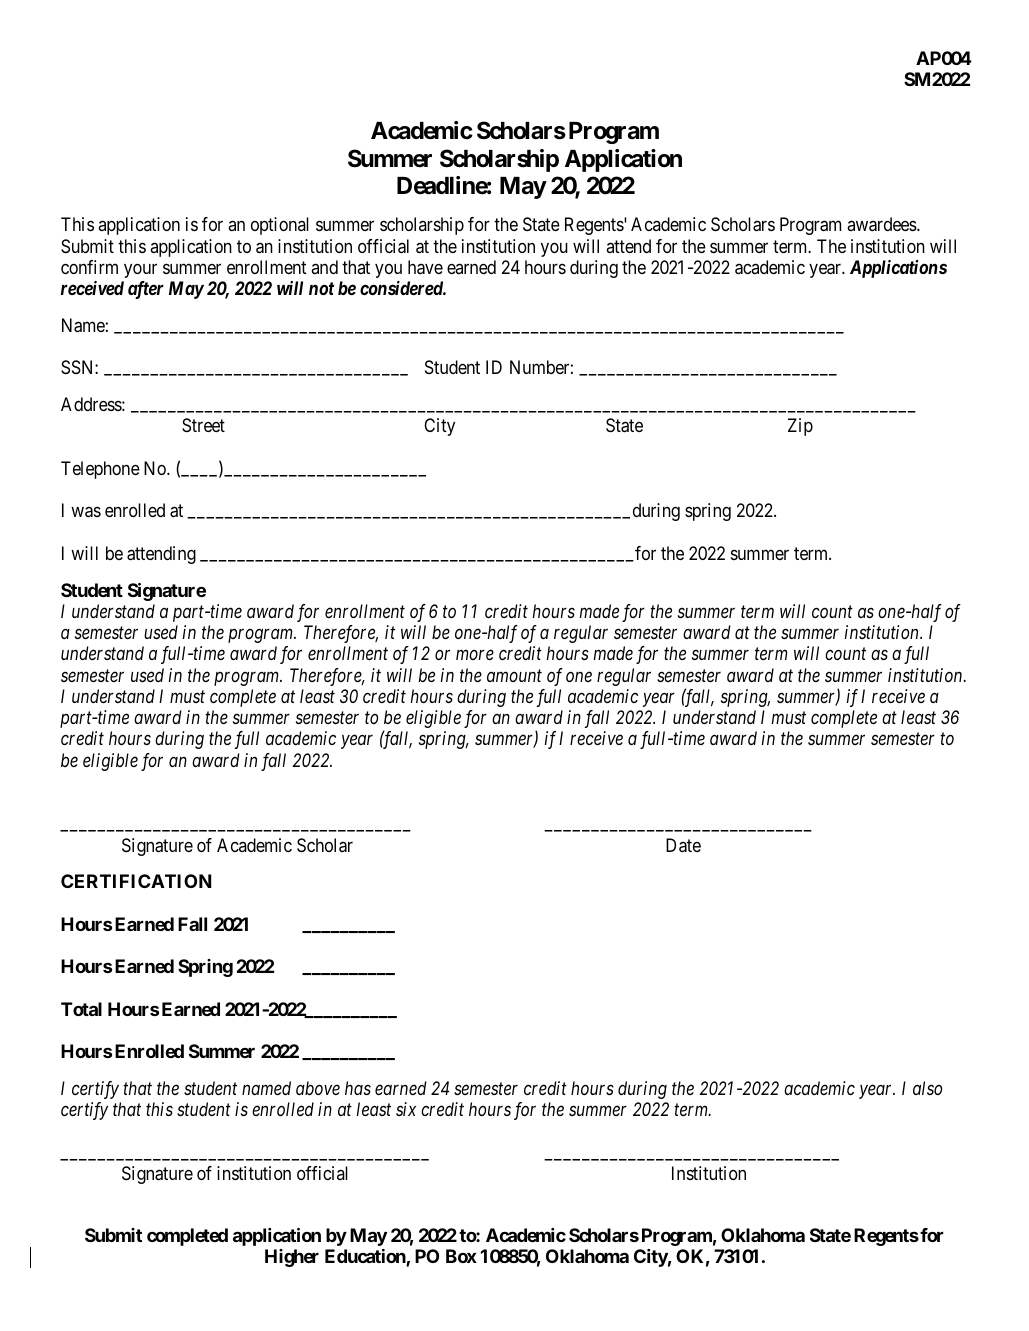 The height and width of the image is (1331, 1029). I want to click on Box, so click(461, 1256).
